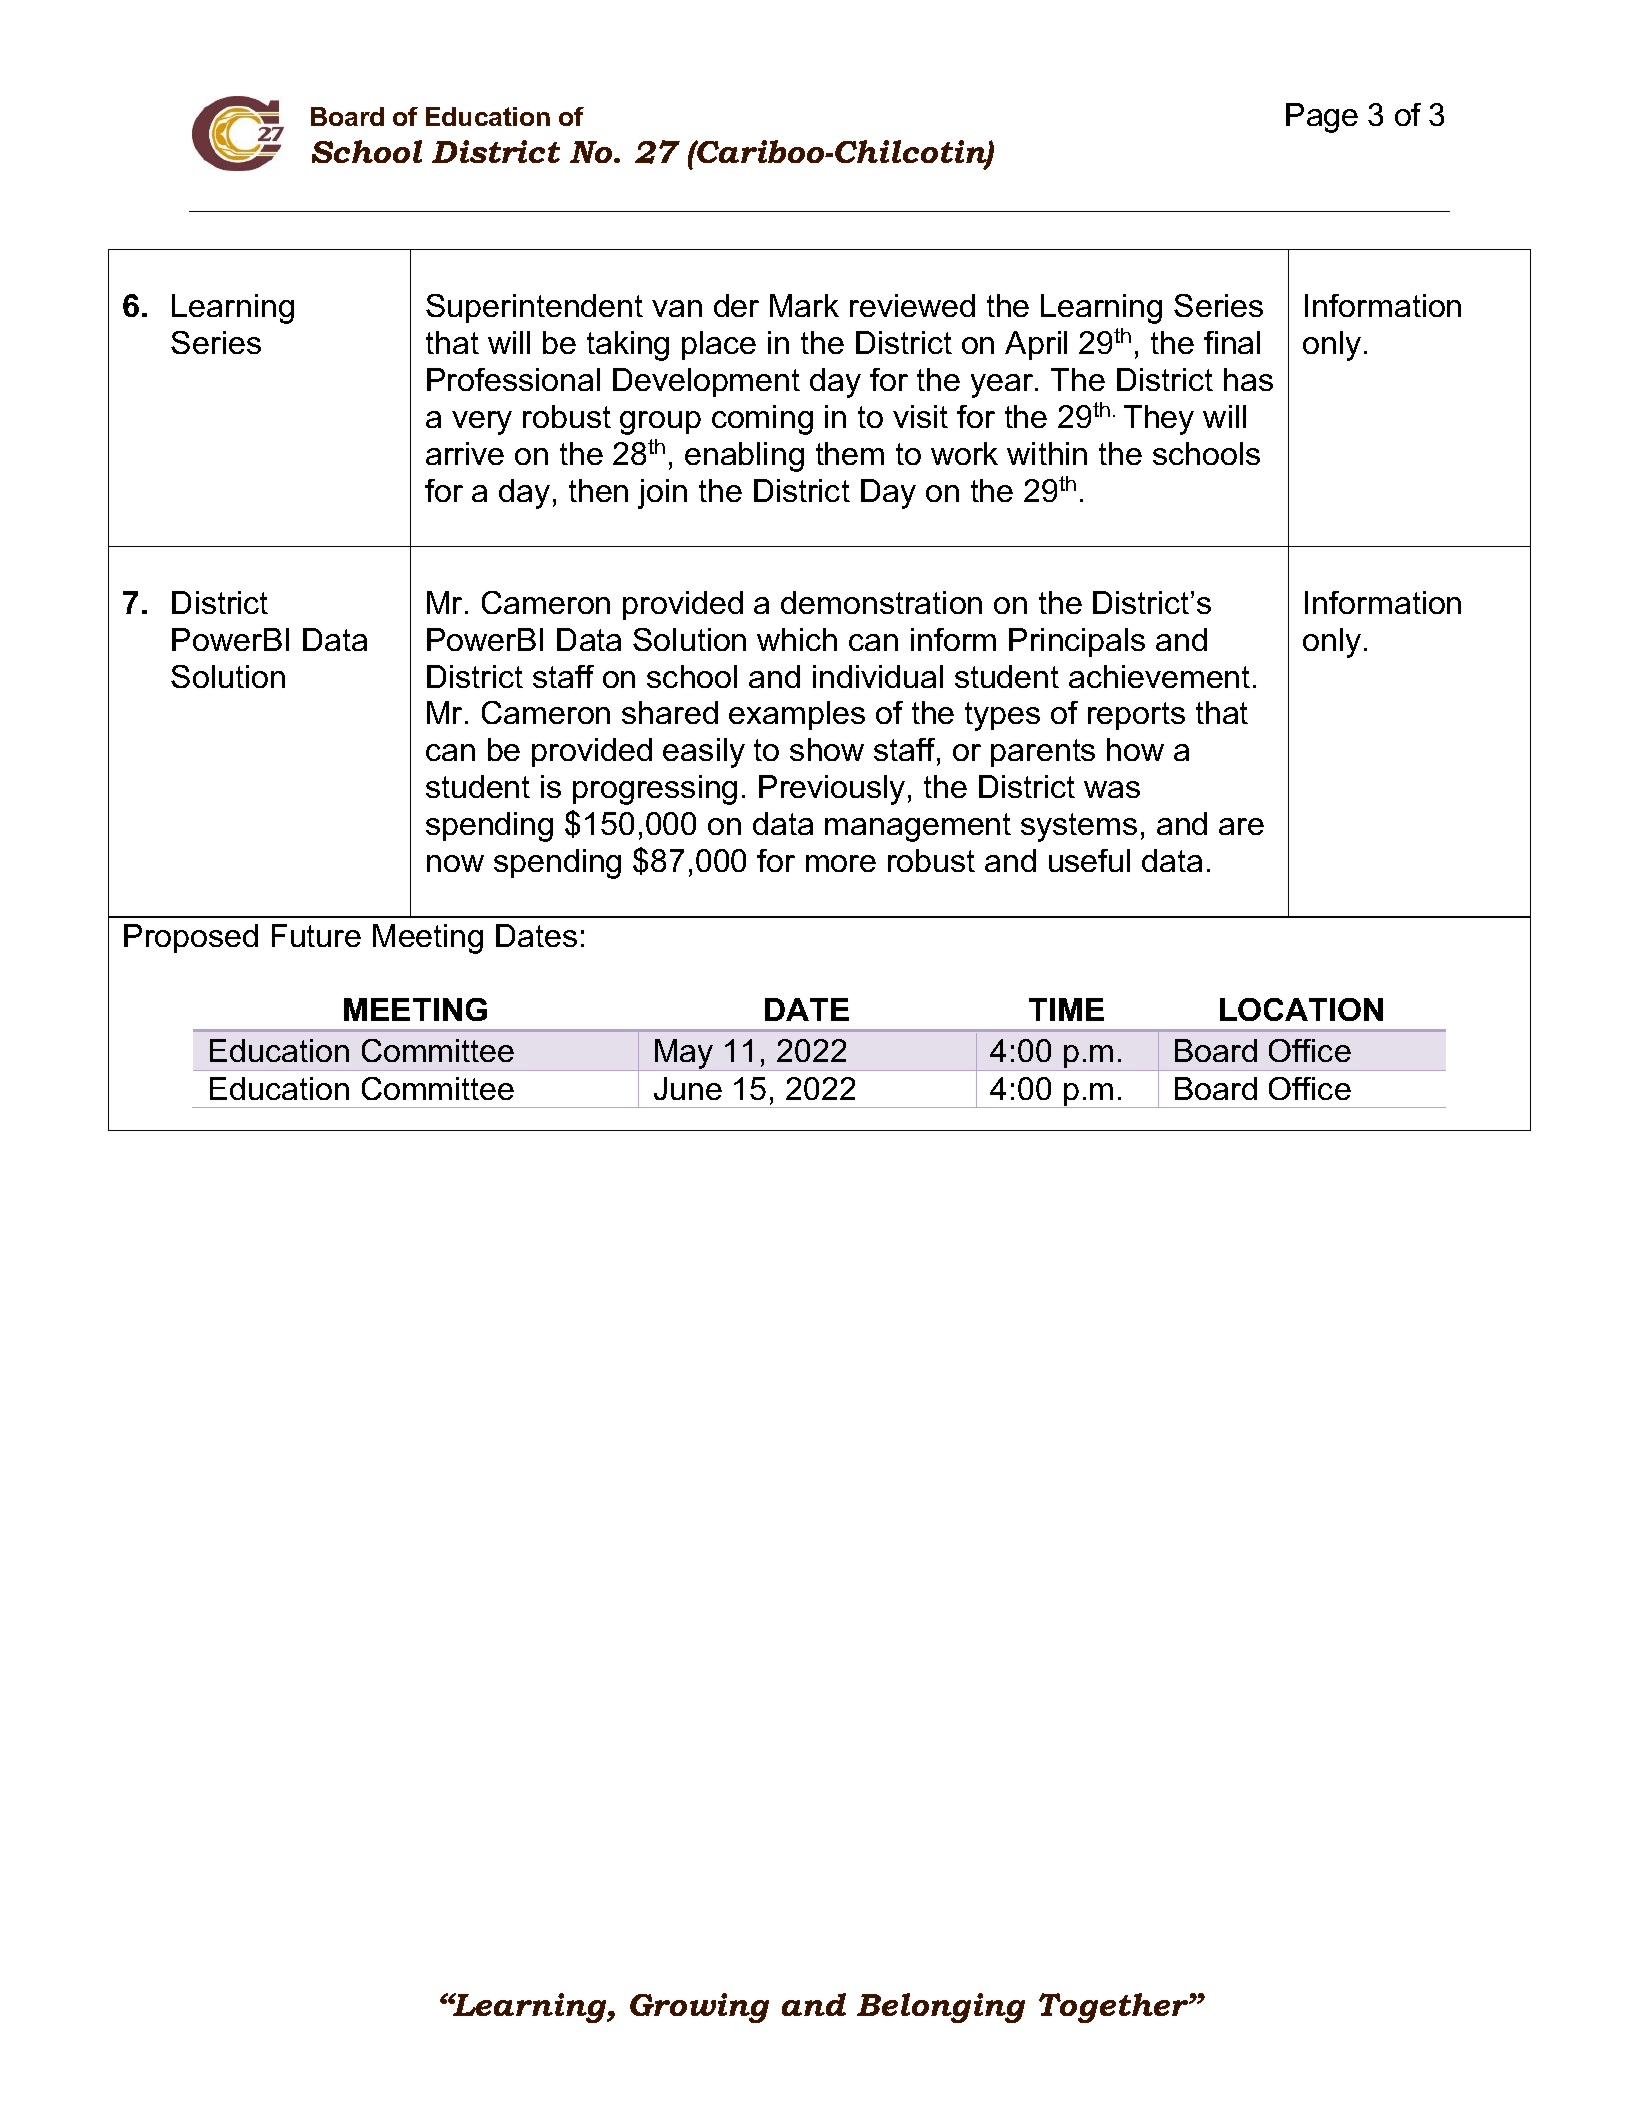  What do you see at coordinates (455, 863) in the image?
I see `now` at bounding box center [455, 863].
